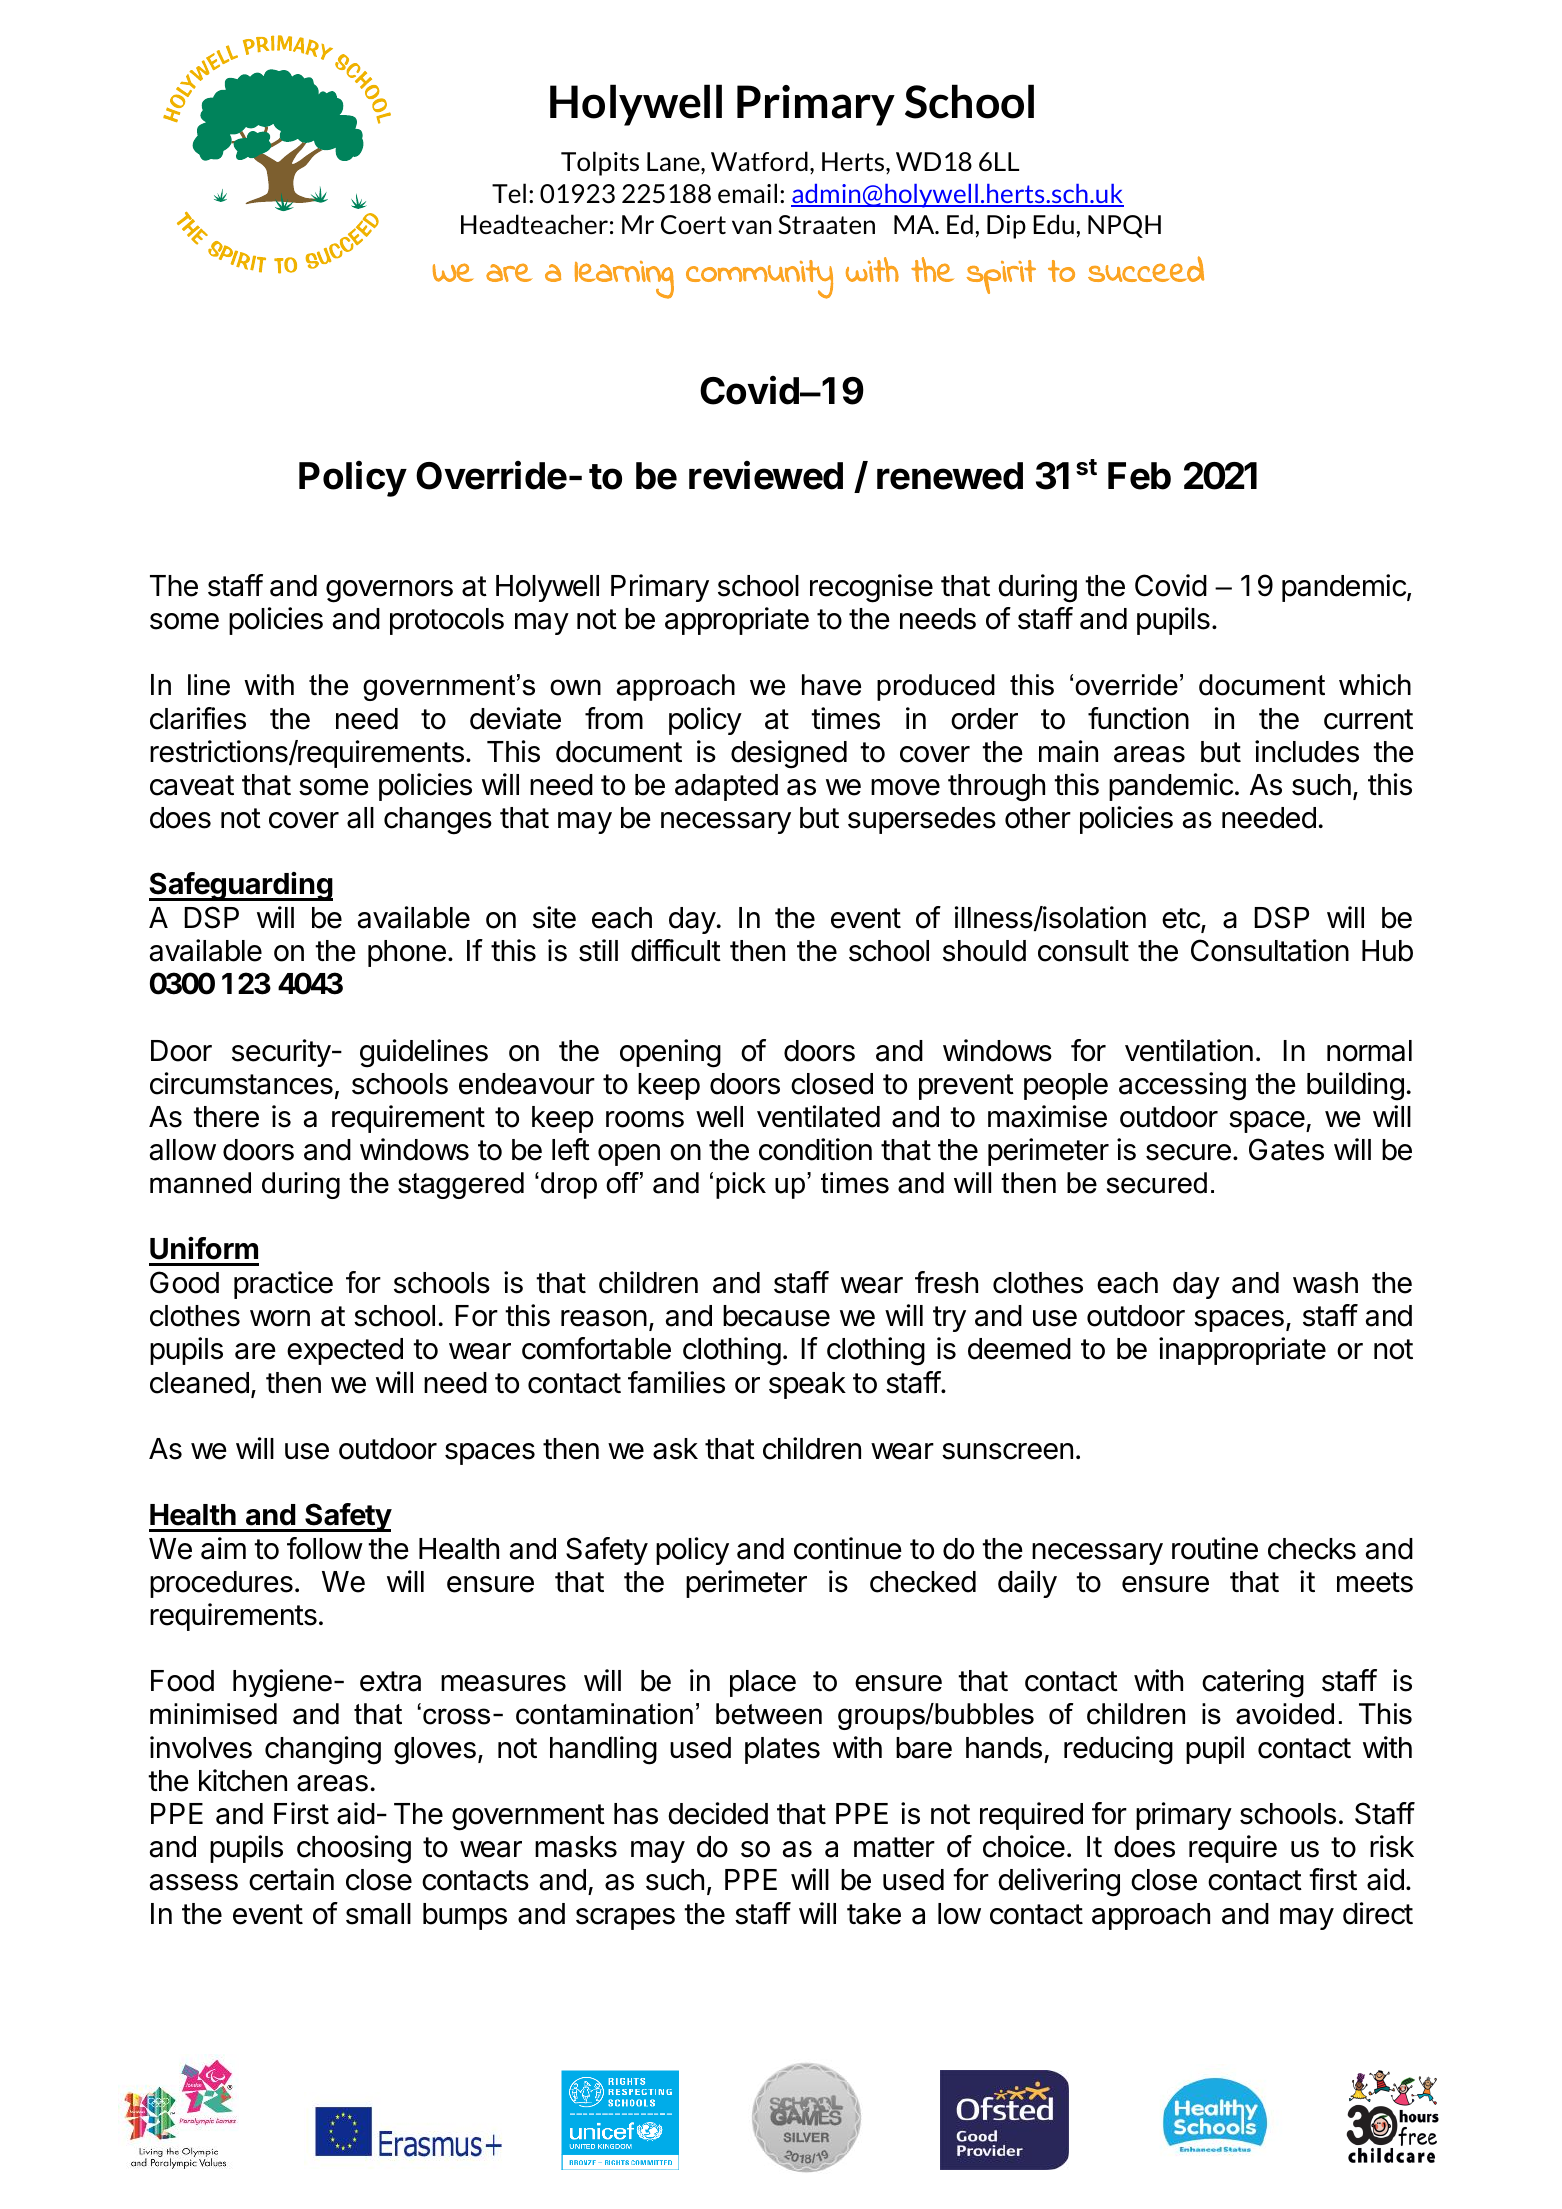 This document has height=2209, width=1562. I want to click on designed, so click(789, 754).
